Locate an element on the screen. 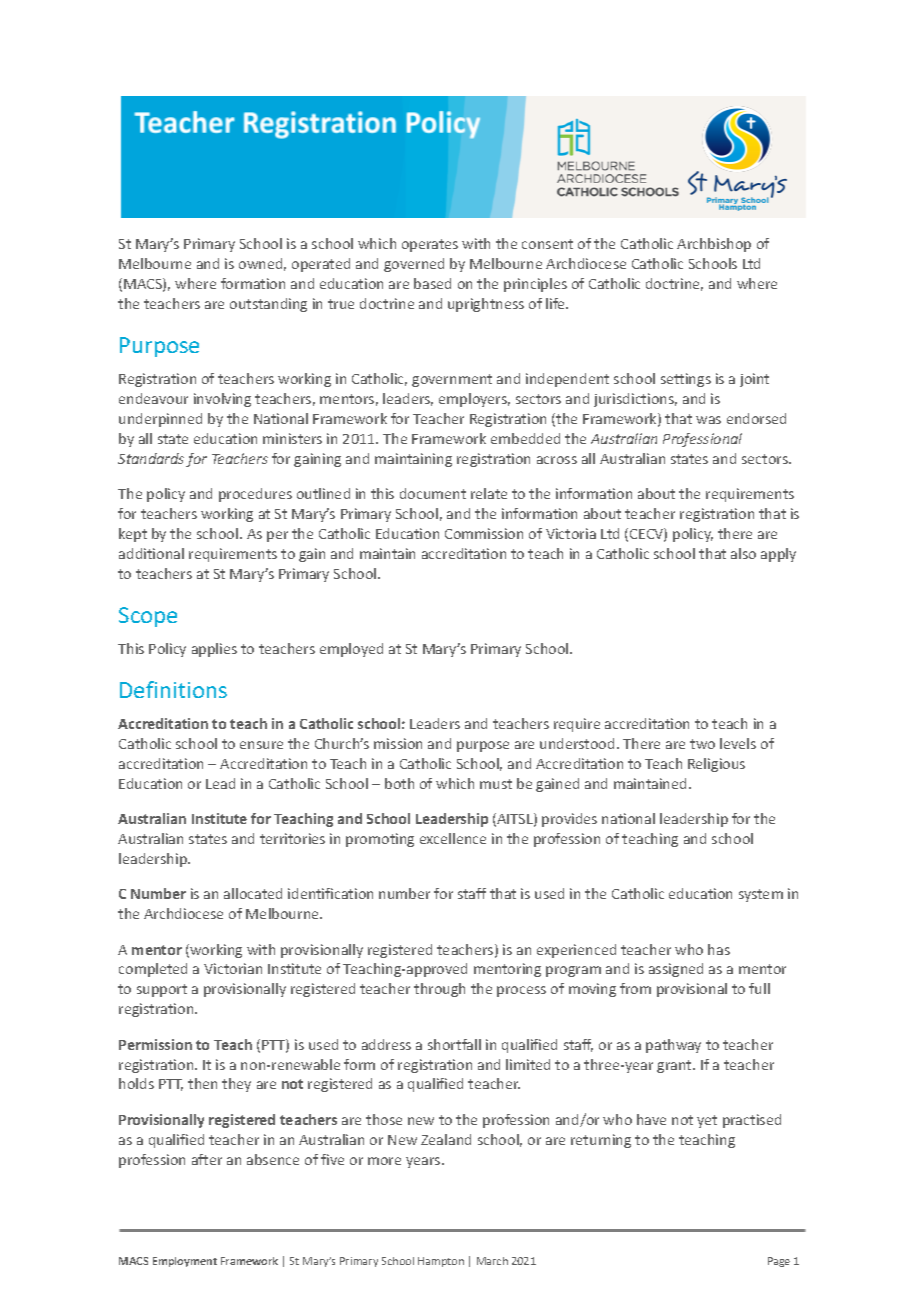 This screenshot has height=1307, width=924. Archbishop is located at coordinates (714, 245).
